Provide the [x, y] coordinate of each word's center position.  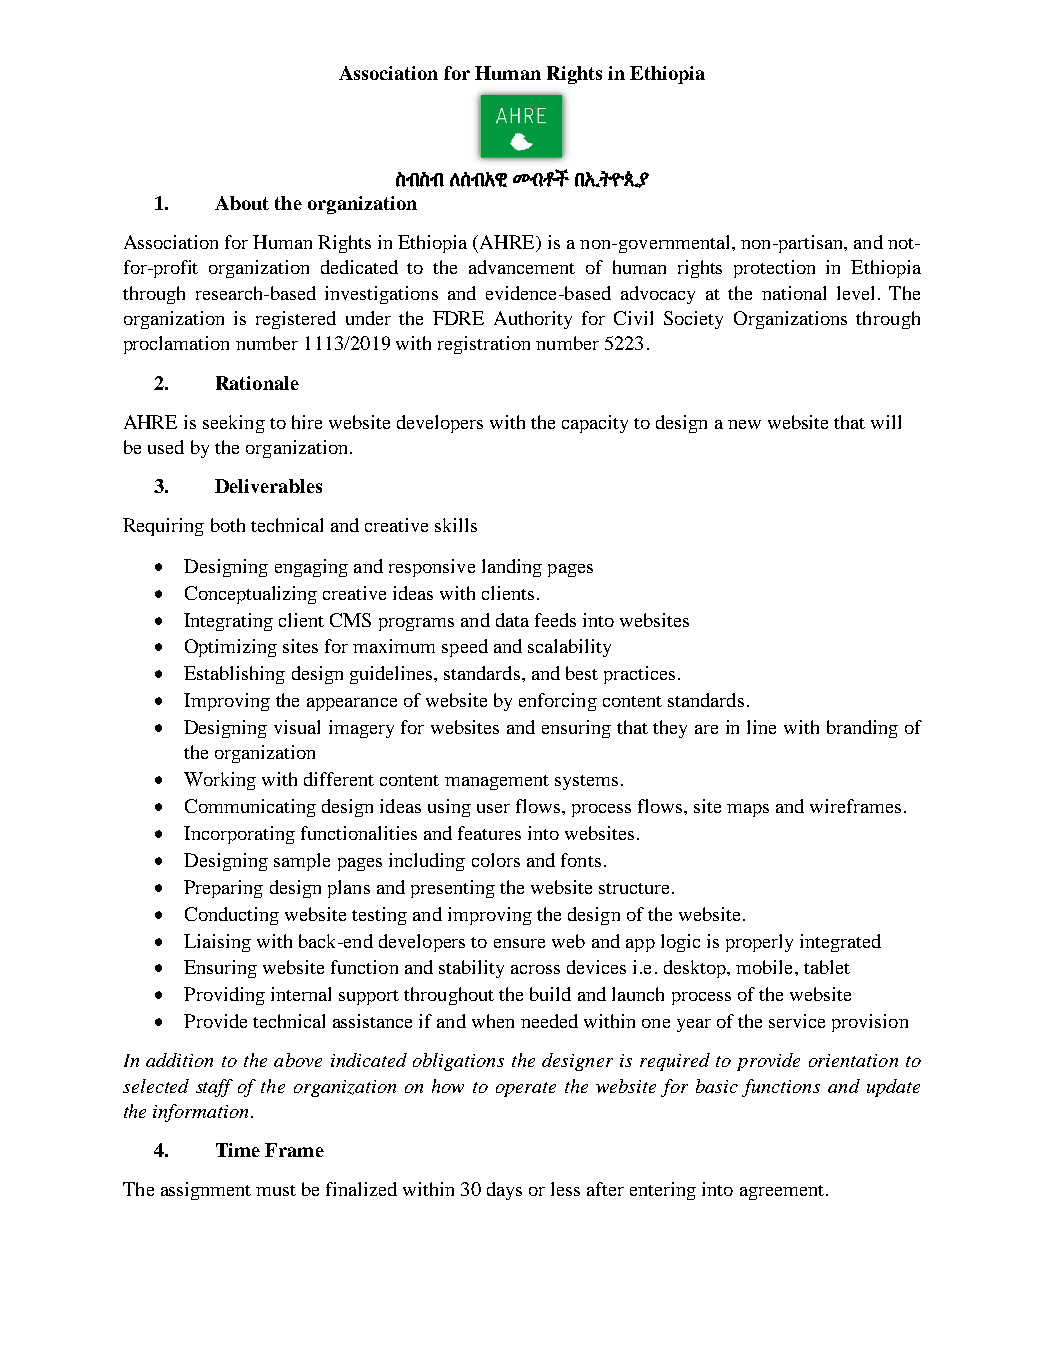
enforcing [558, 702]
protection [774, 269]
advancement [522, 267]
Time [238, 1150]
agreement [782, 1192]
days [504, 1191]
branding [862, 729]
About [242, 203]
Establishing [234, 675]
